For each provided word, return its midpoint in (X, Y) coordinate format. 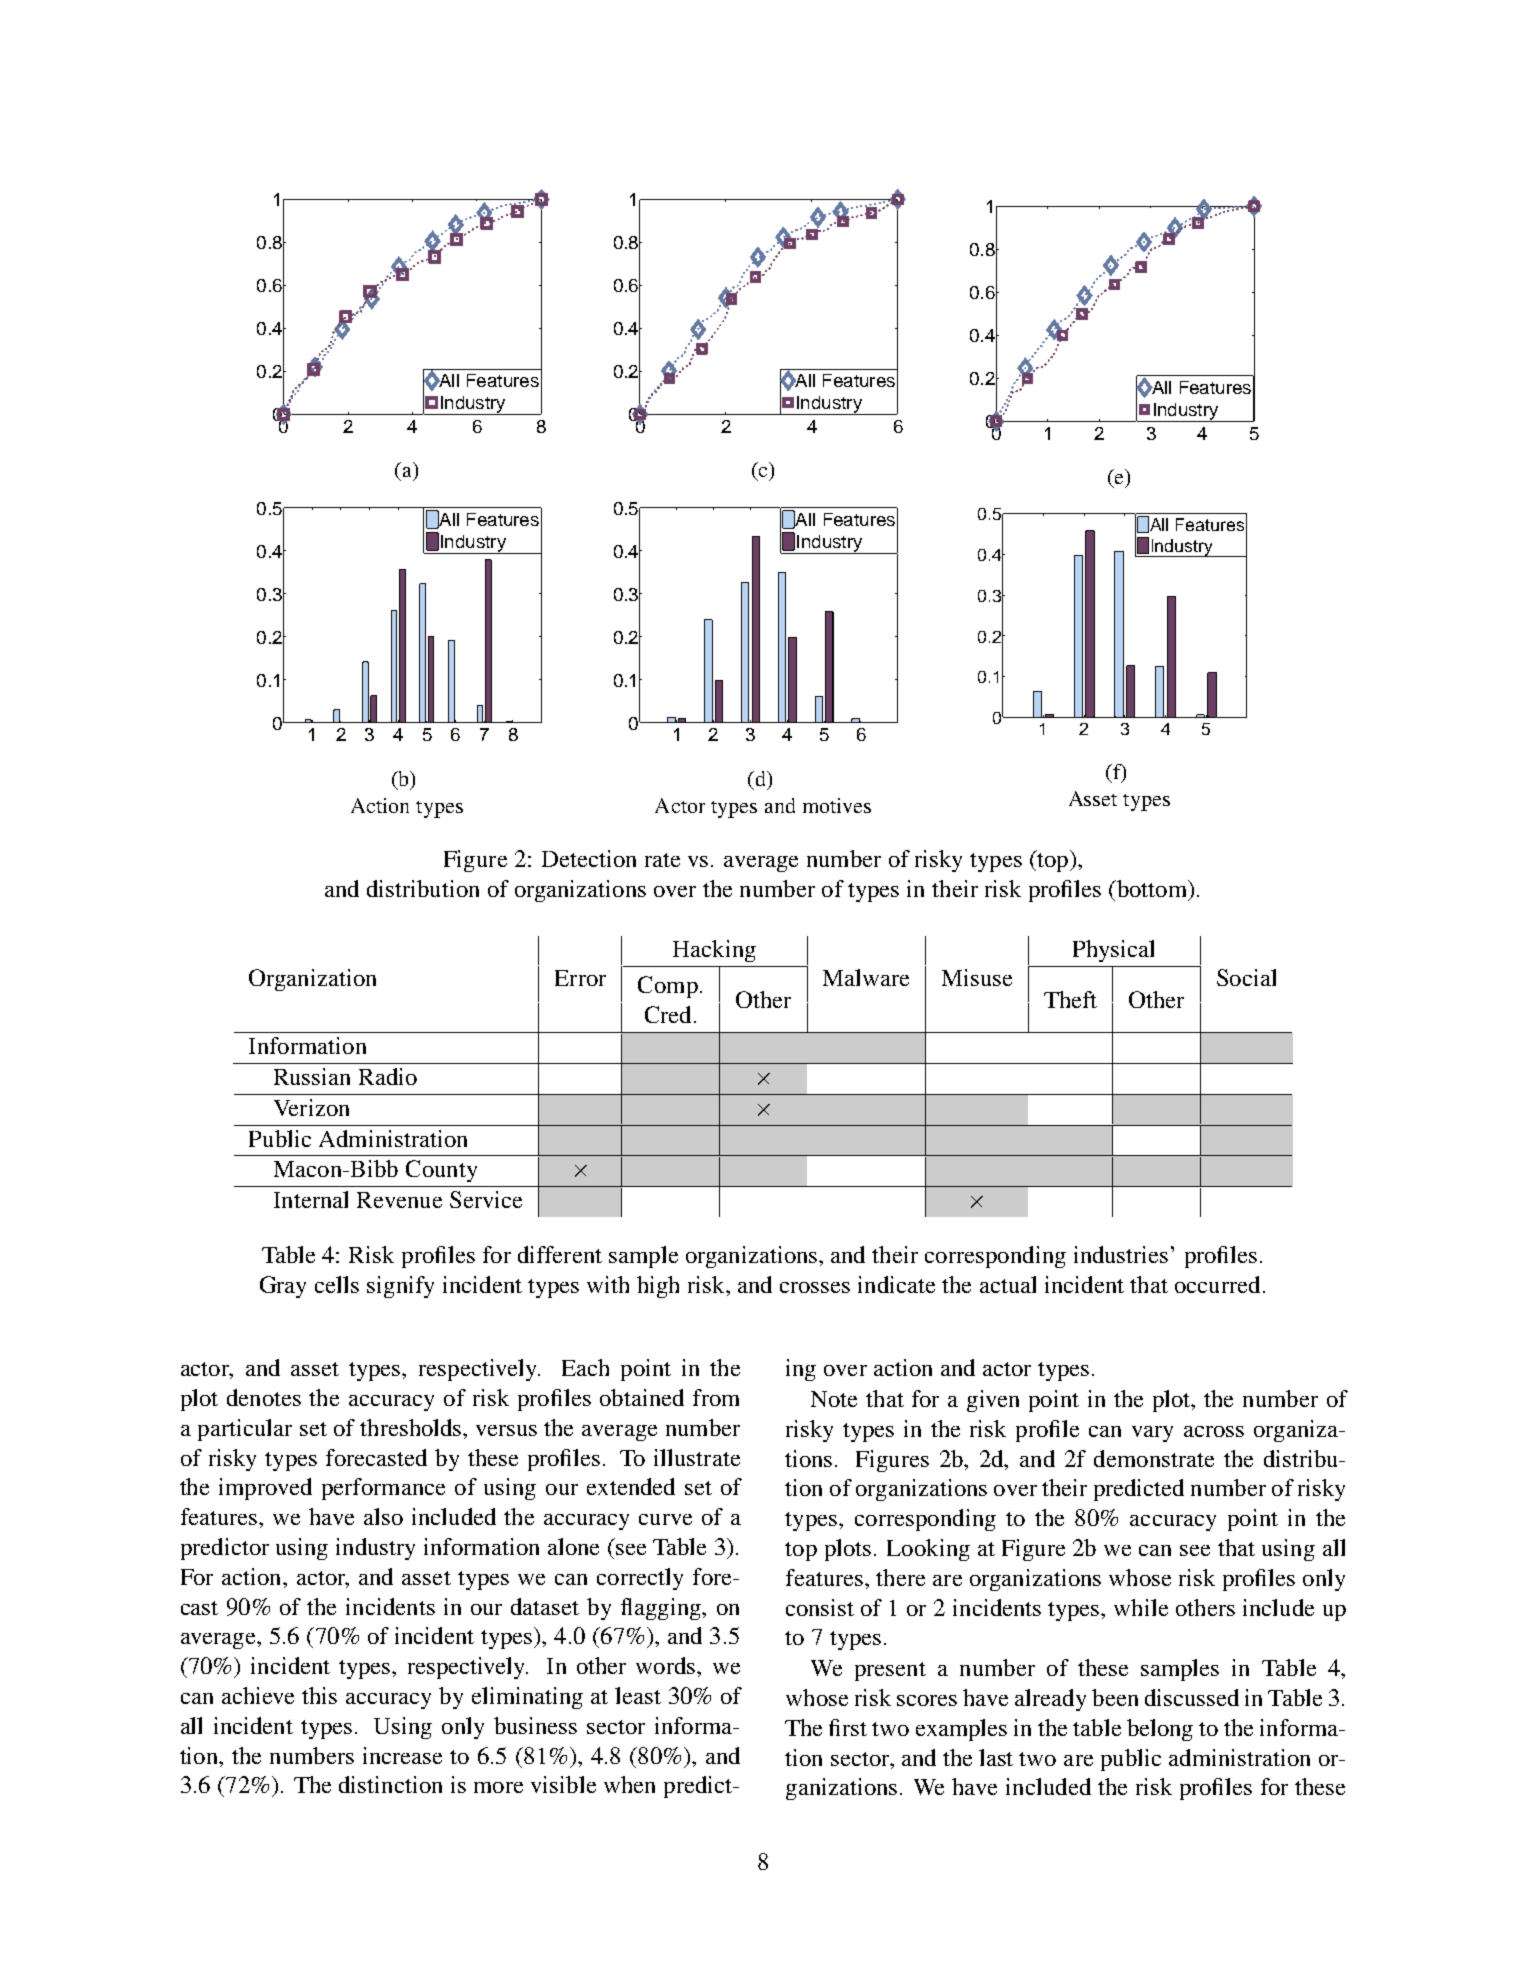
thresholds (412, 1427)
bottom (1152, 890)
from (716, 1397)
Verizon (311, 1107)
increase (402, 1755)
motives (837, 805)
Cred (668, 1014)
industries (1121, 1254)
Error (580, 978)
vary (1152, 1434)
